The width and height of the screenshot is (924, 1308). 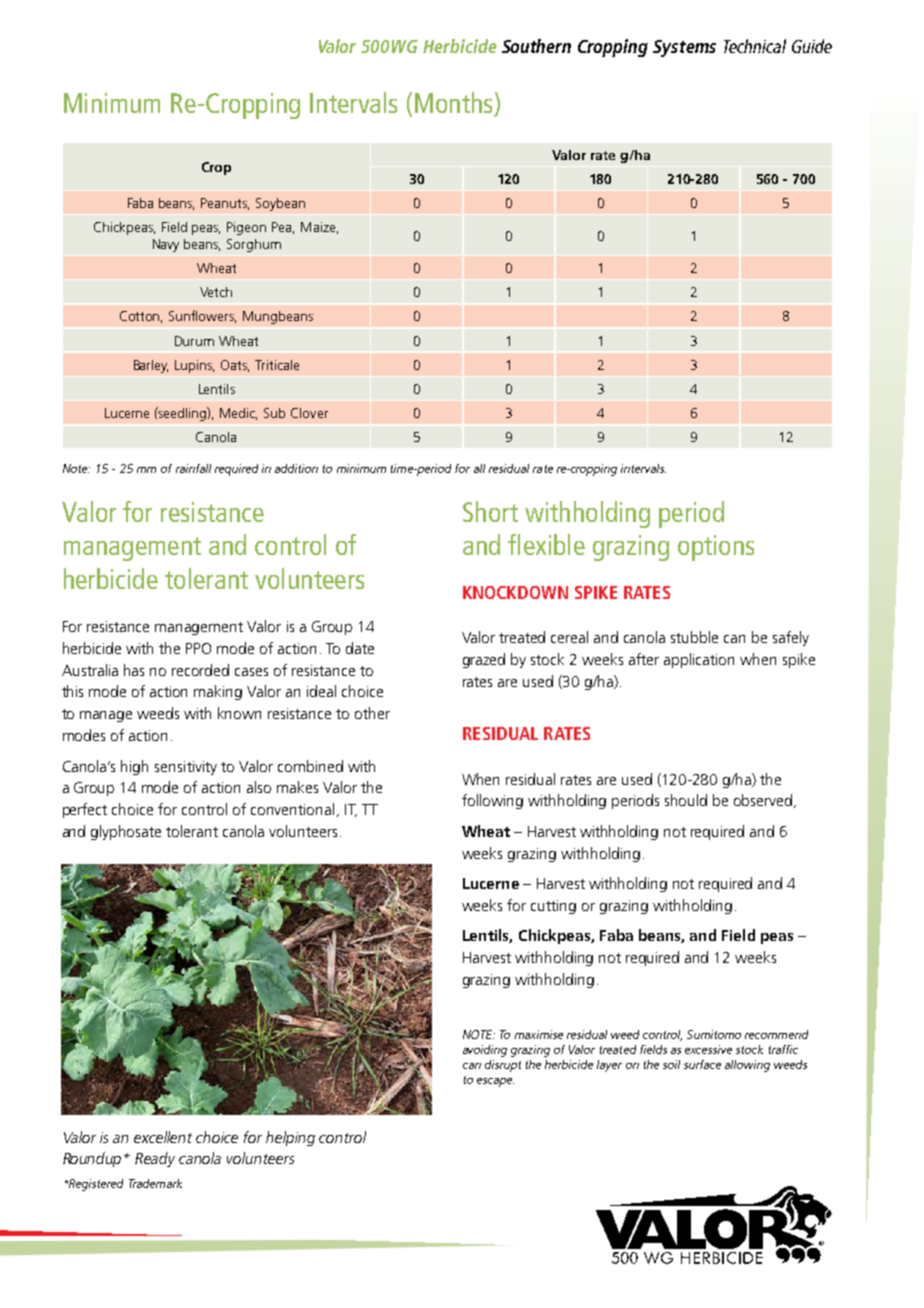 I want to click on Sorghum, so click(x=254, y=245).
